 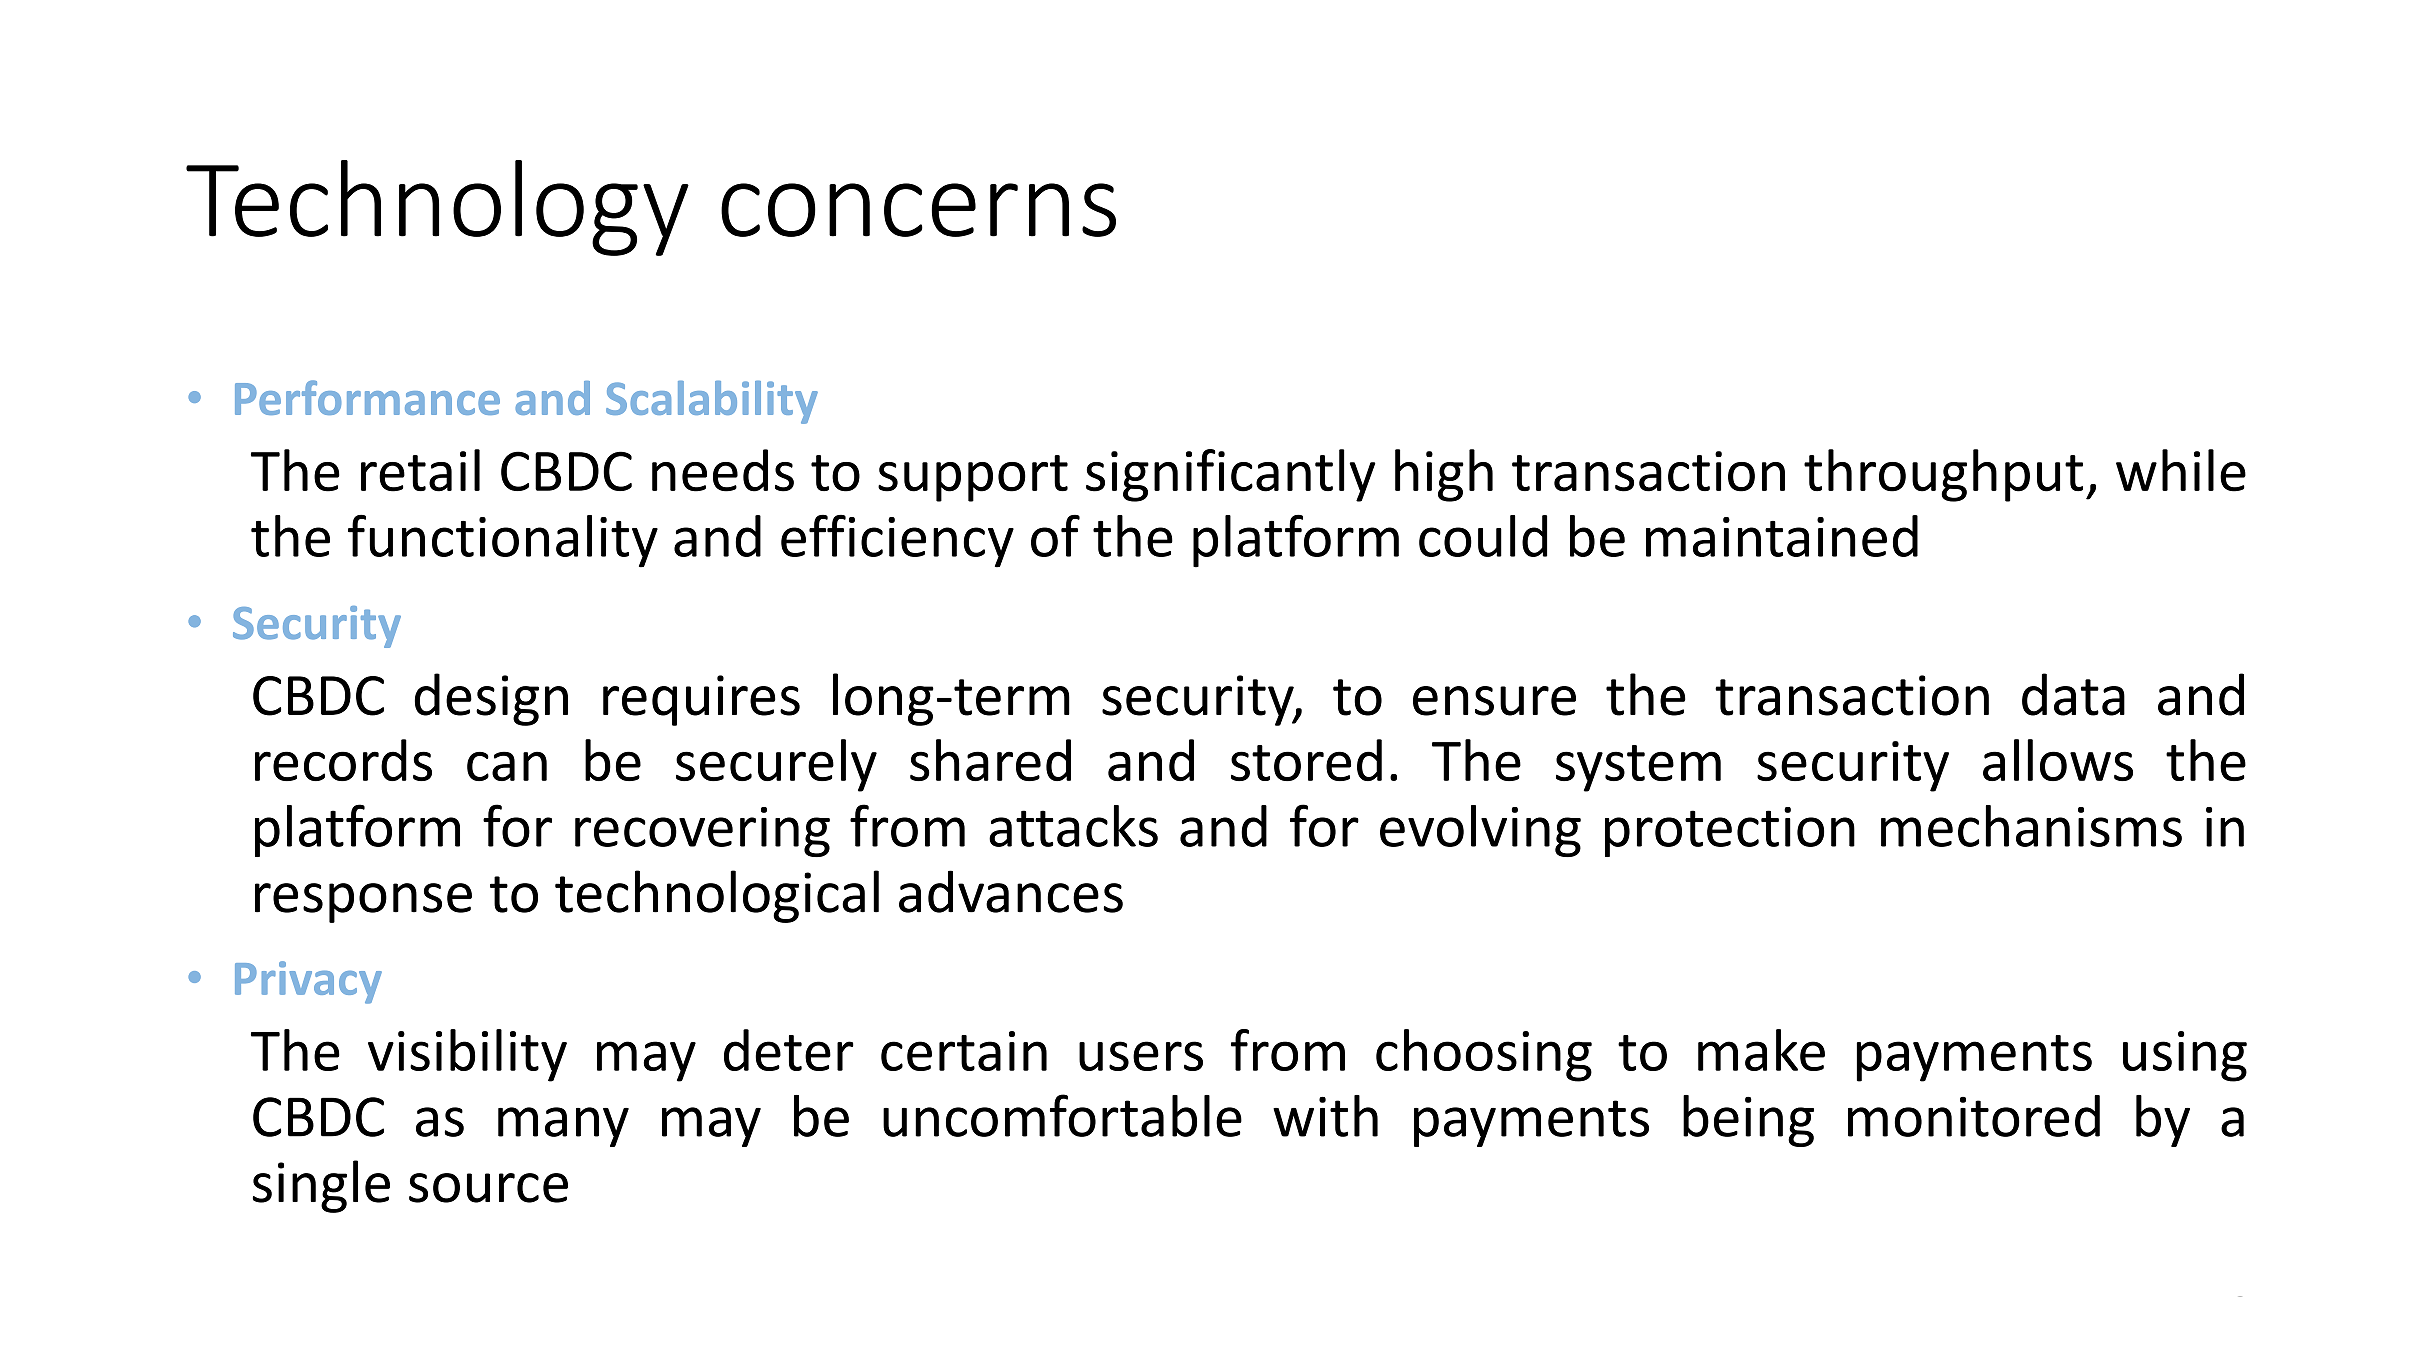 I want to click on significantly, so click(x=1231, y=475).
